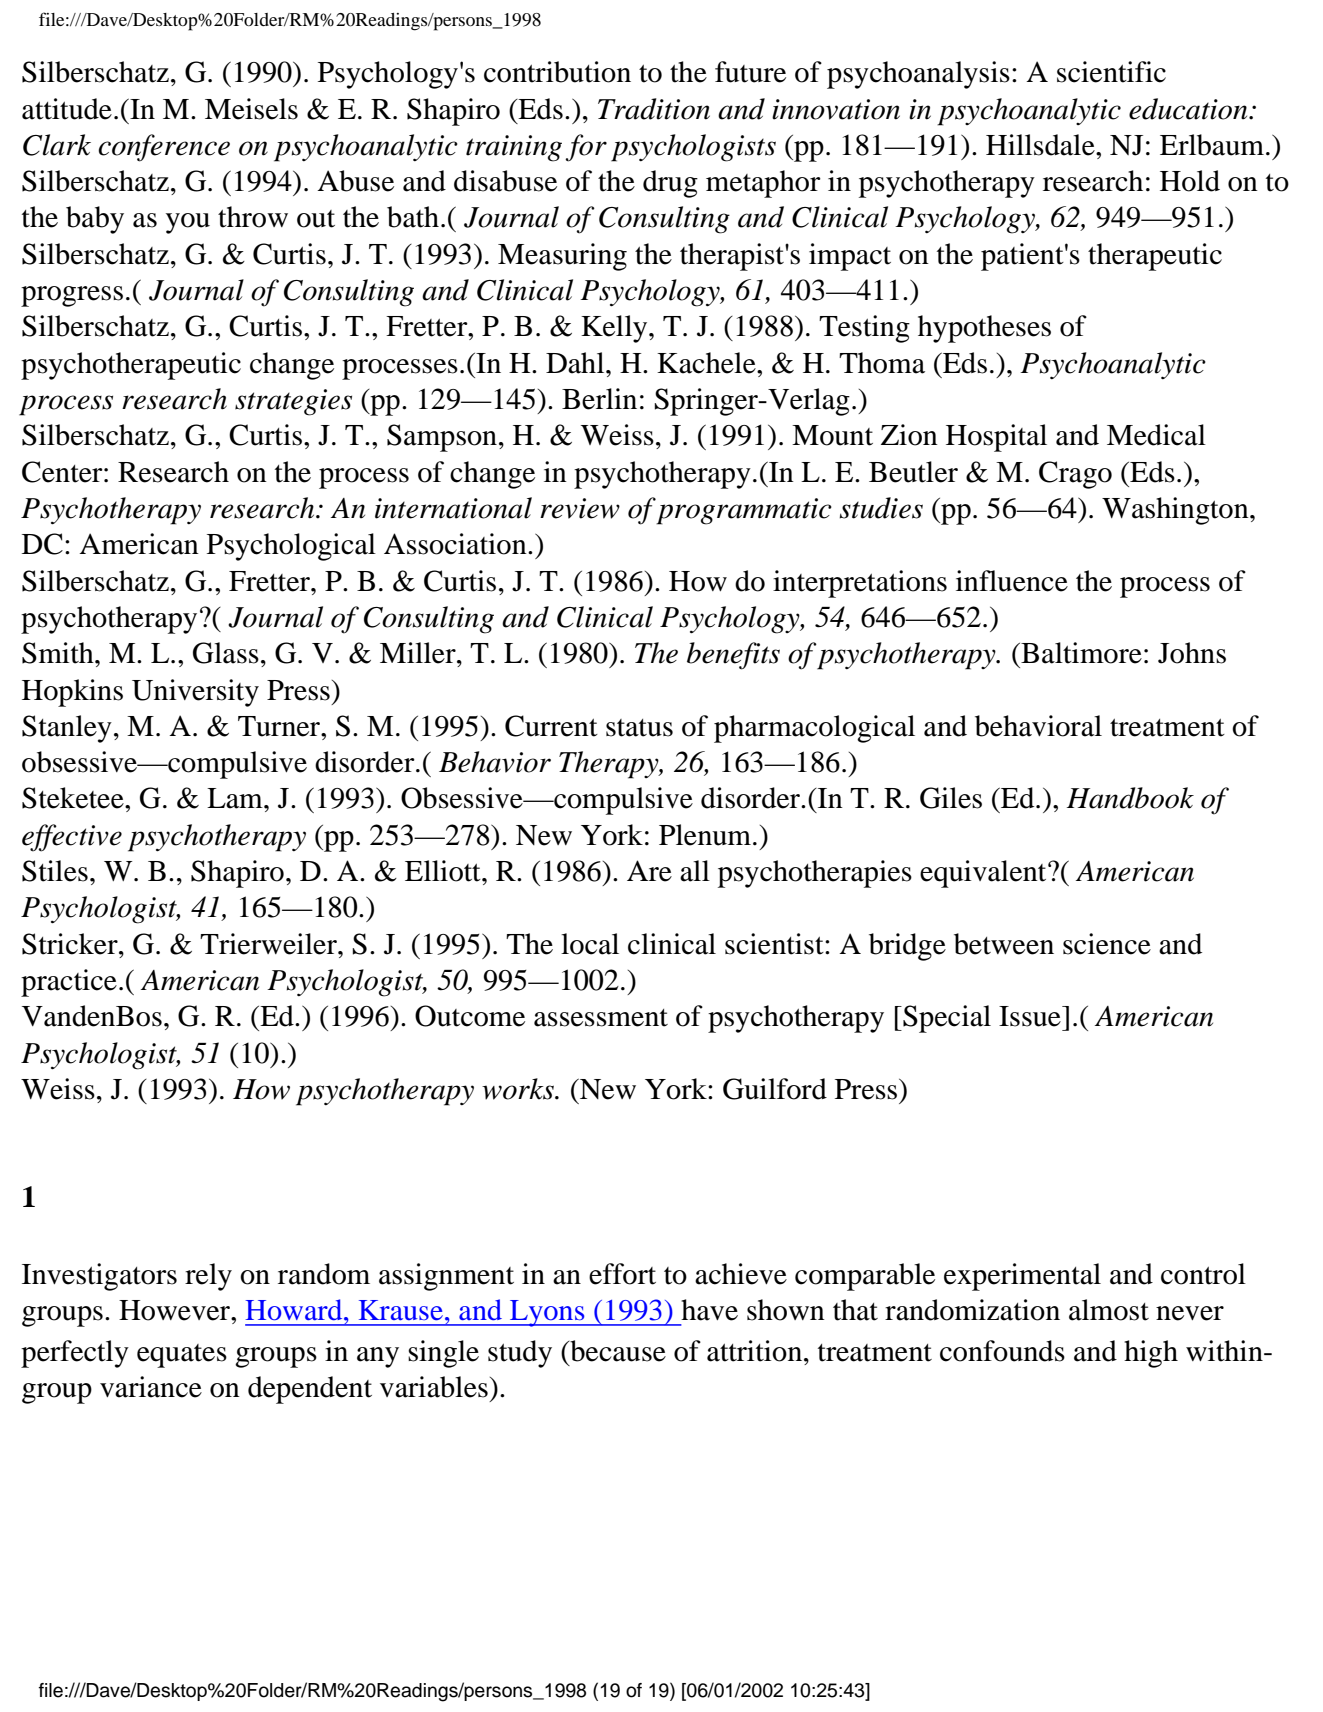 Image resolution: width=1323 pixels, height=1712 pixels. I want to click on Issue, so click(1031, 1016).
